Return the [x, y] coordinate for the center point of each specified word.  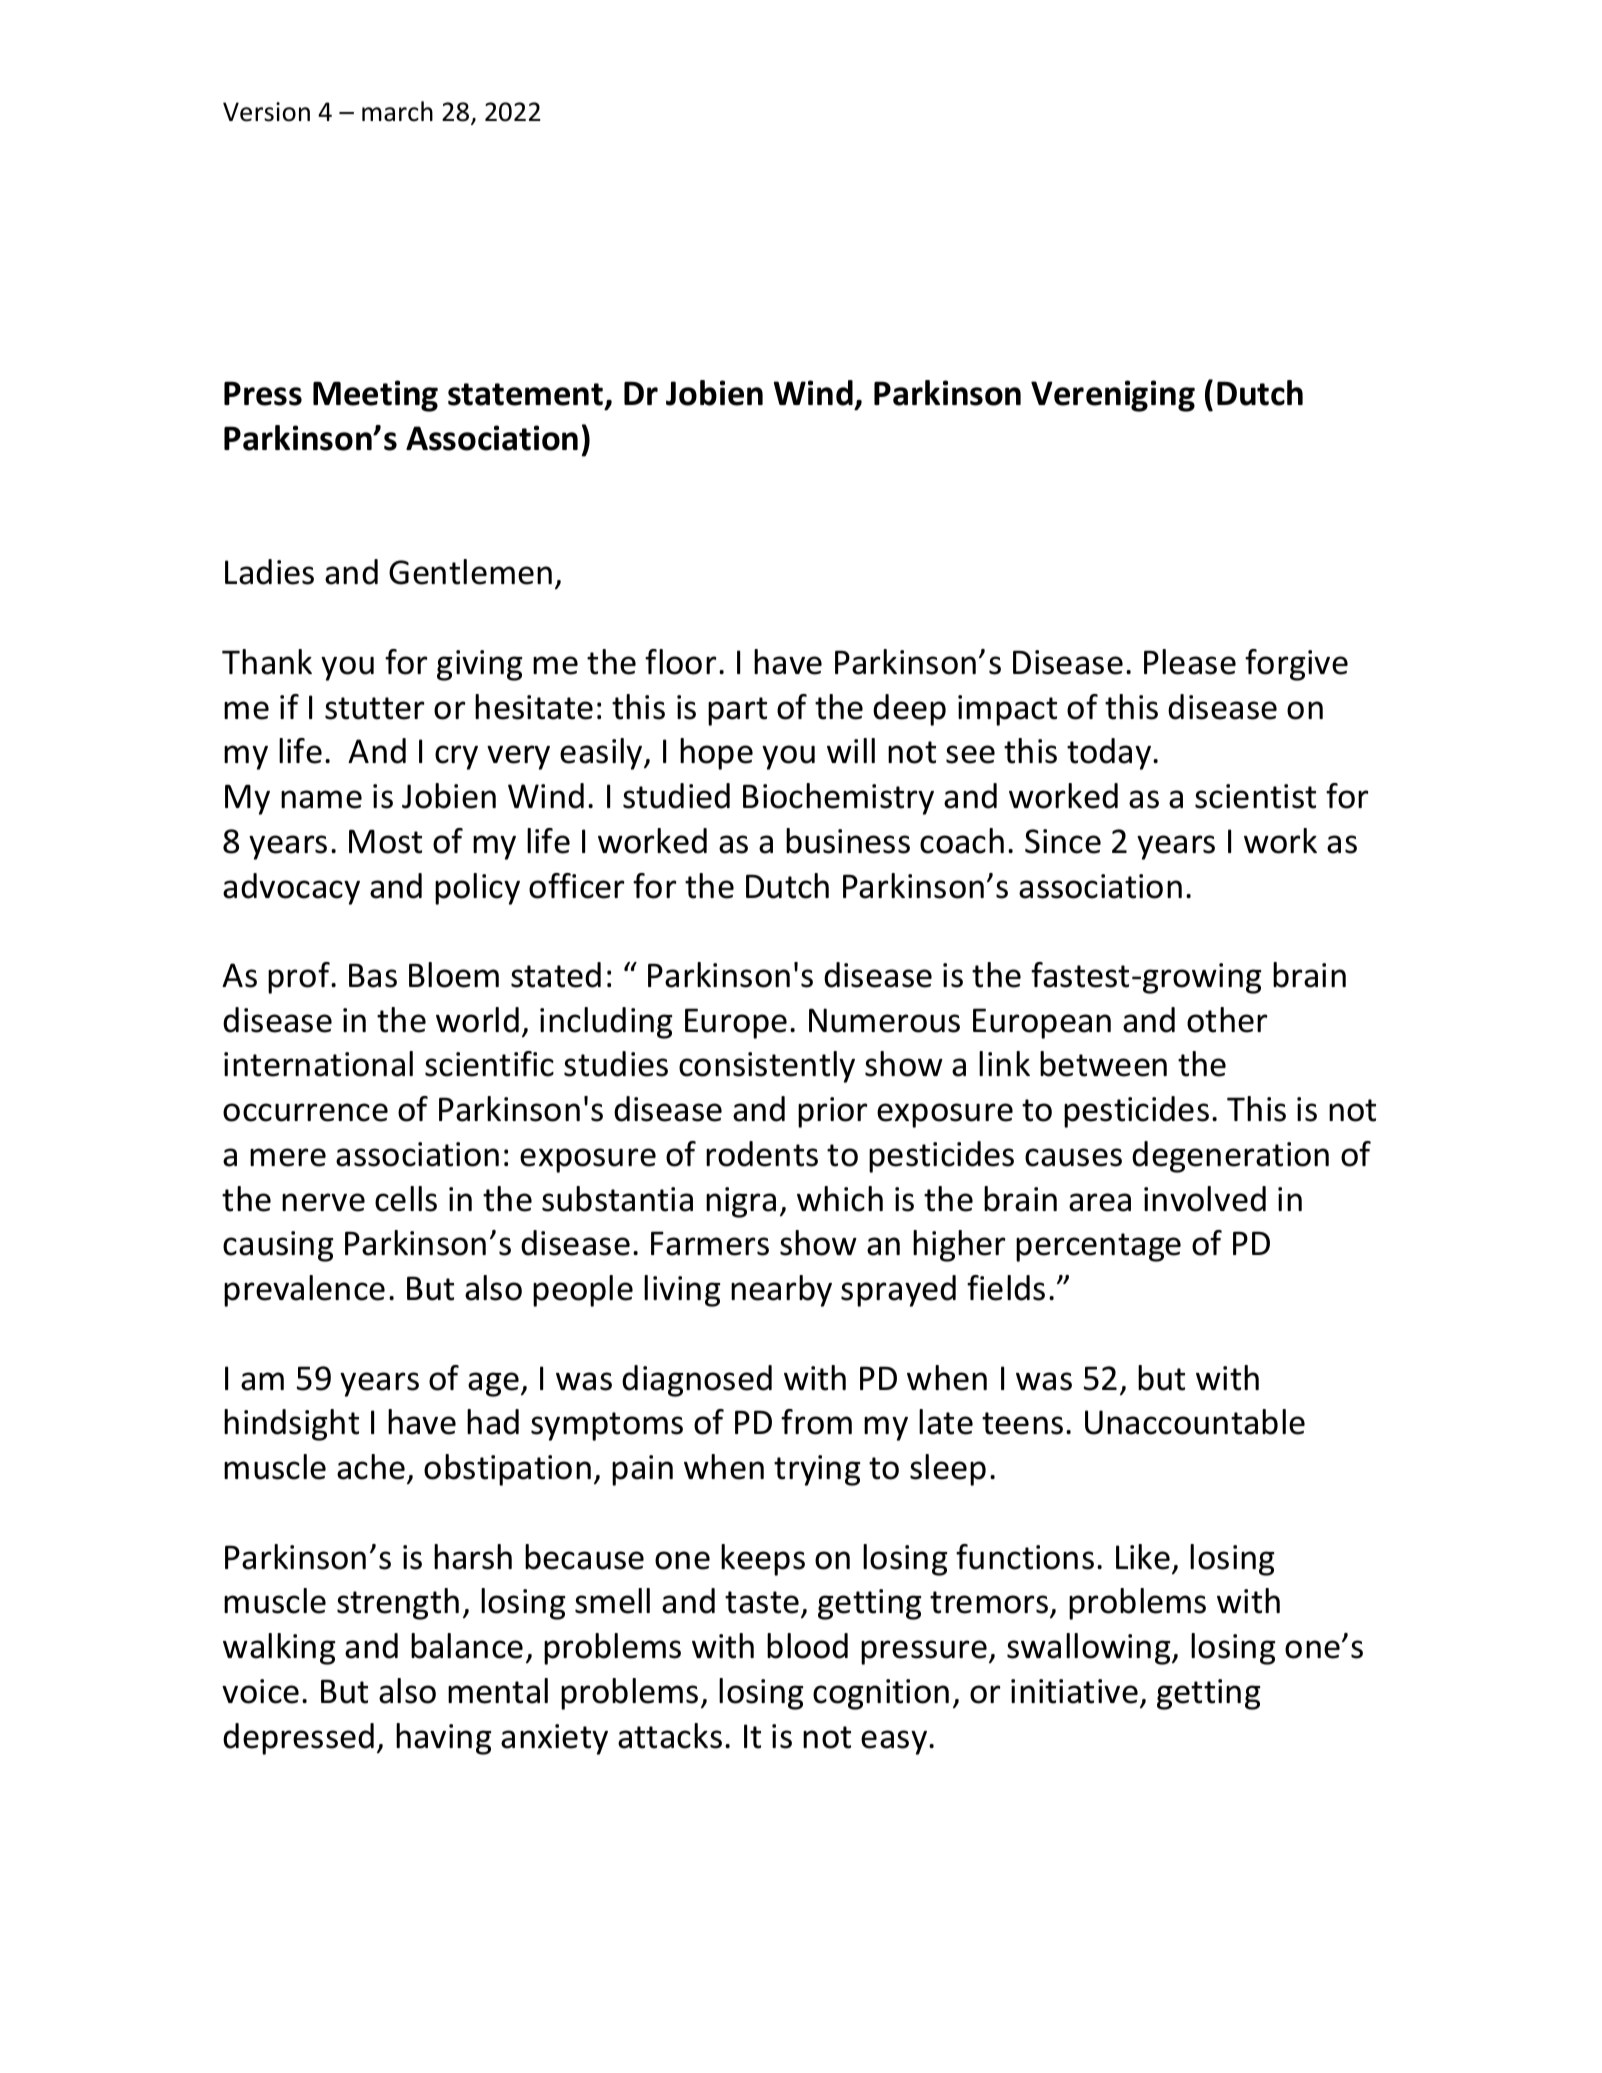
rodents [762, 1154]
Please [1190, 662]
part [737, 711]
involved [1205, 1199]
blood [807, 1646]
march [397, 111]
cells [406, 1199]
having [443, 1739]
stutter [374, 708]
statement [527, 396]
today [1110, 754]
